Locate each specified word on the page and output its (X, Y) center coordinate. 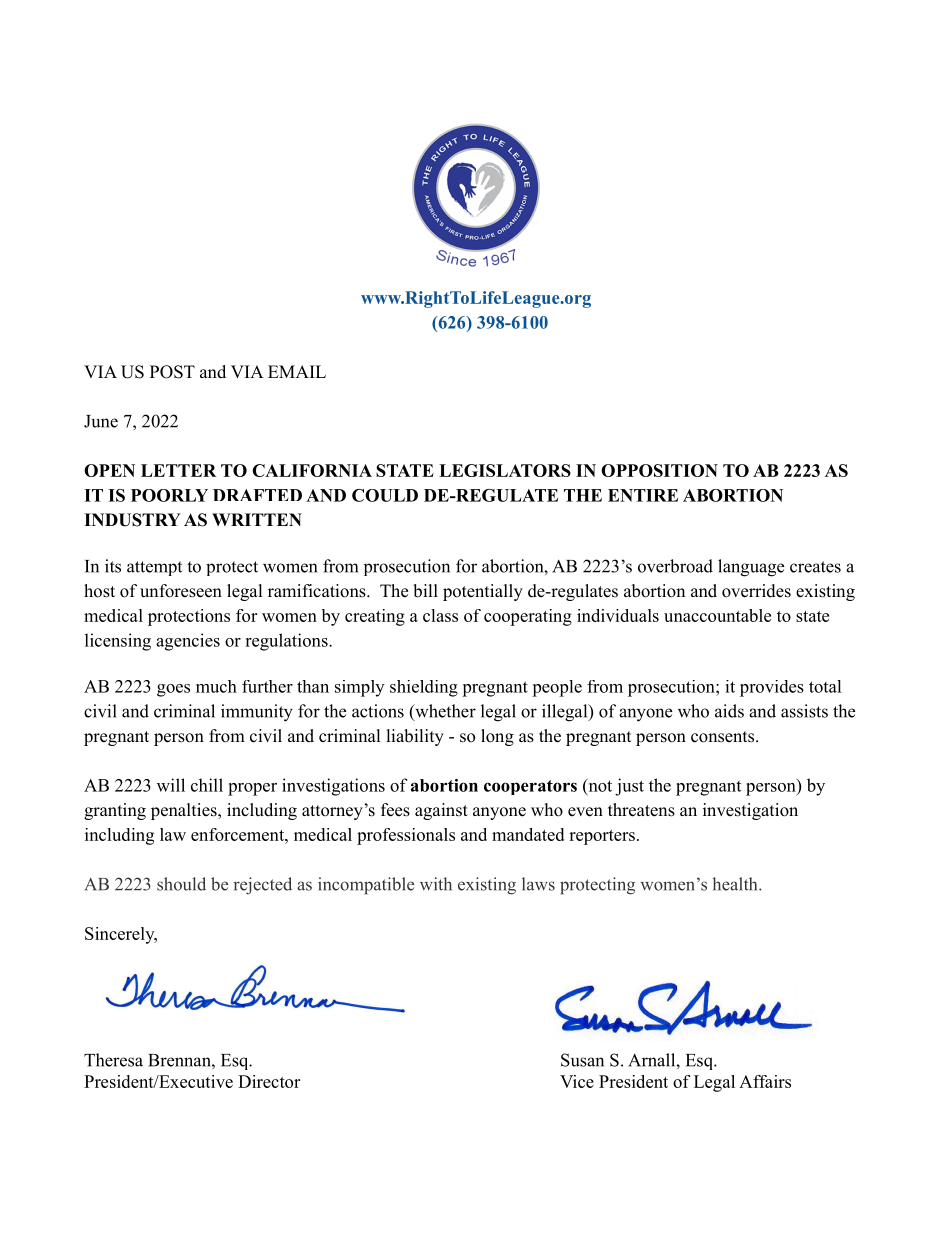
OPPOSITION (659, 470)
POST (172, 372)
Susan (582, 1060)
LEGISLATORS (505, 470)
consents (722, 737)
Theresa (113, 1060)
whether (444, 712)
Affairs (765, 1081)
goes (173, 690)
